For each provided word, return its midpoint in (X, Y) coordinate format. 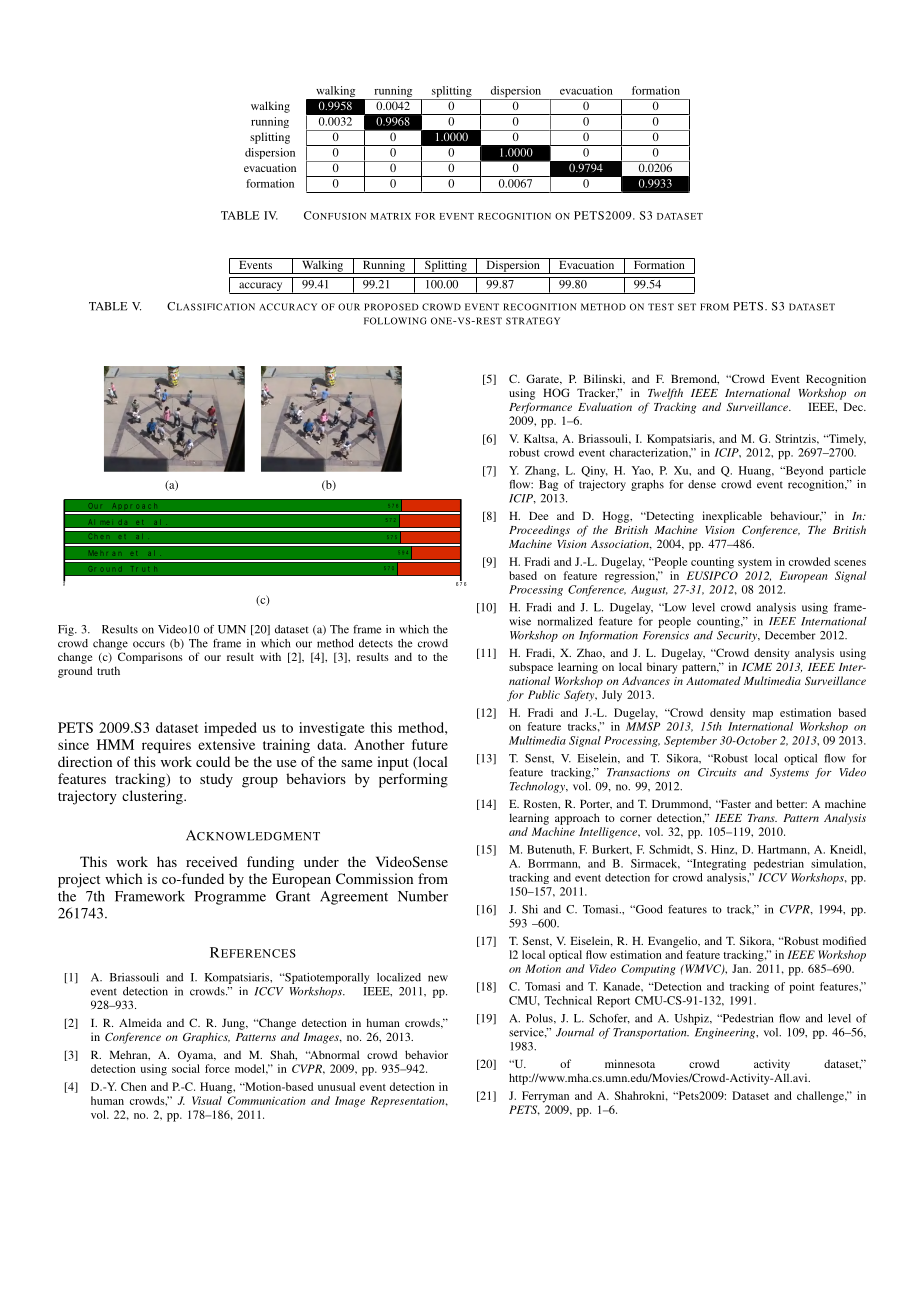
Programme (230, 898)
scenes (850, 563)
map (763, 715)
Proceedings (539, 531)
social (186, 1068)
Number (423, 896)
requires (166, 746)
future (430, 744)
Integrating (718, 864)
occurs (149, 644)
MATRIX (391, 216)
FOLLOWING (395, 321)
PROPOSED (391, 307)
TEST (661, 307)
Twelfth (665, 394)
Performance (540, 408)
